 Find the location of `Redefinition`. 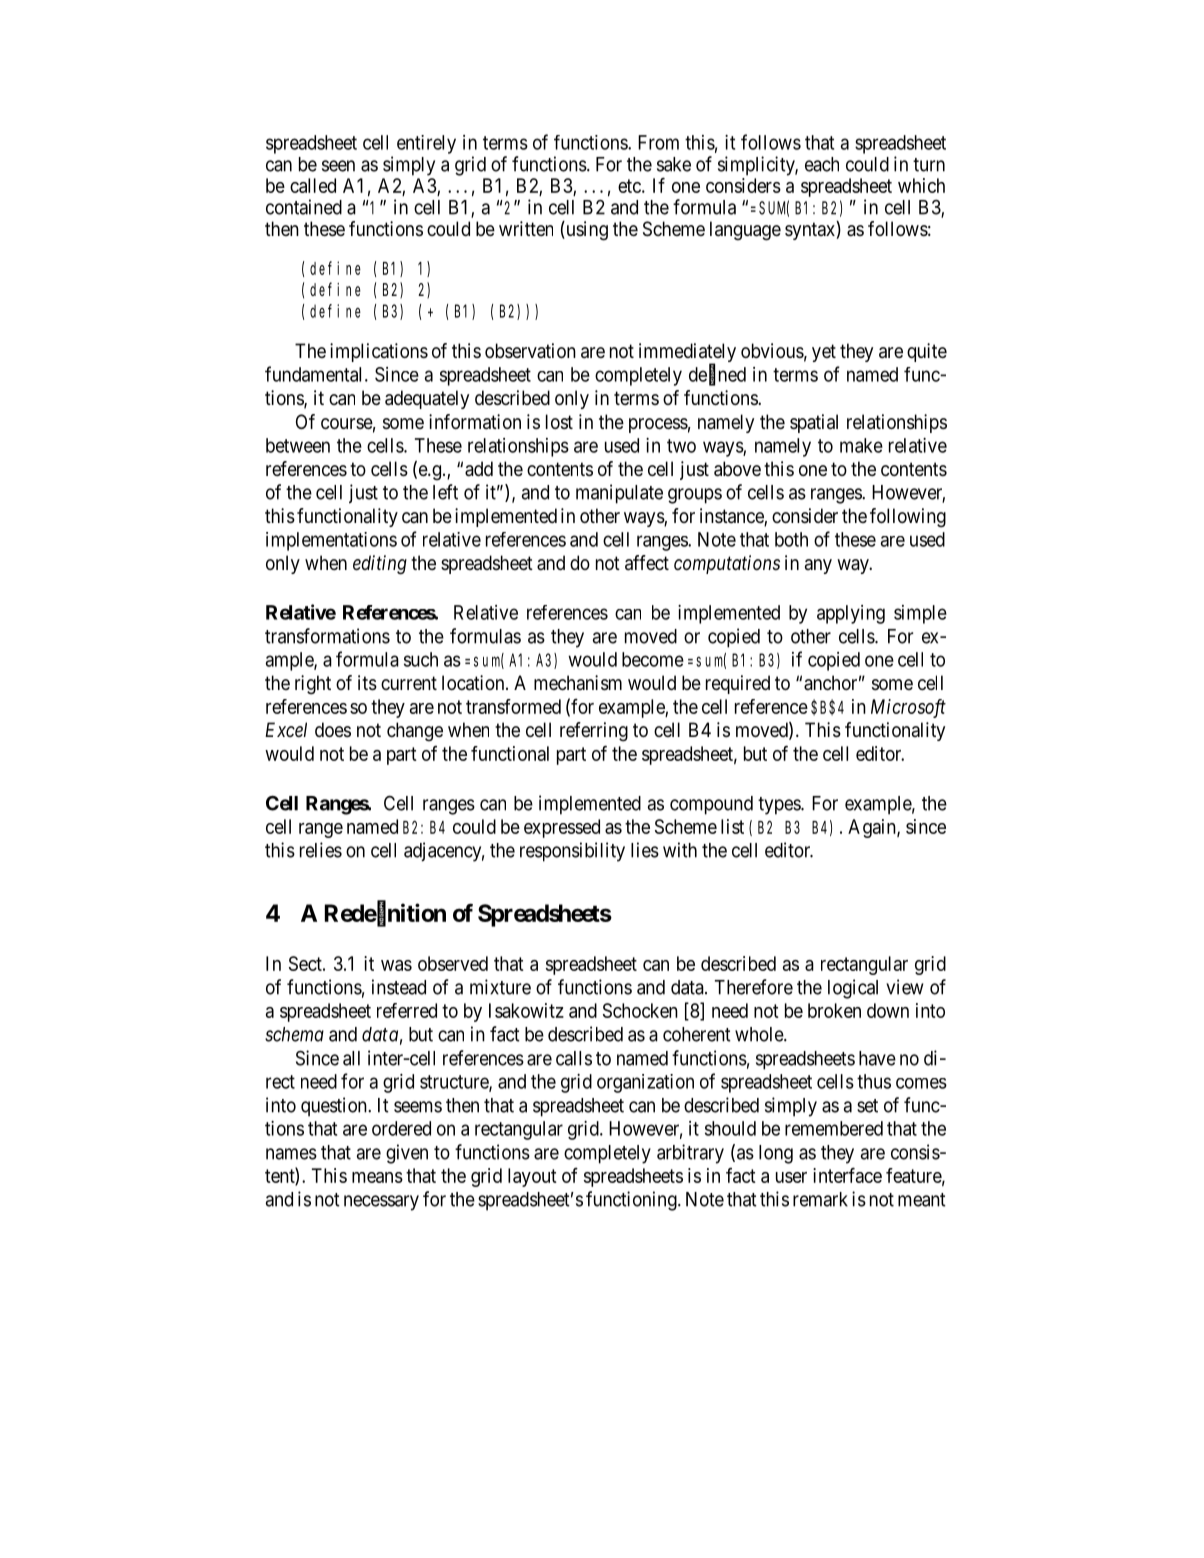

Redefinition is located at coordinates (385, 913).
